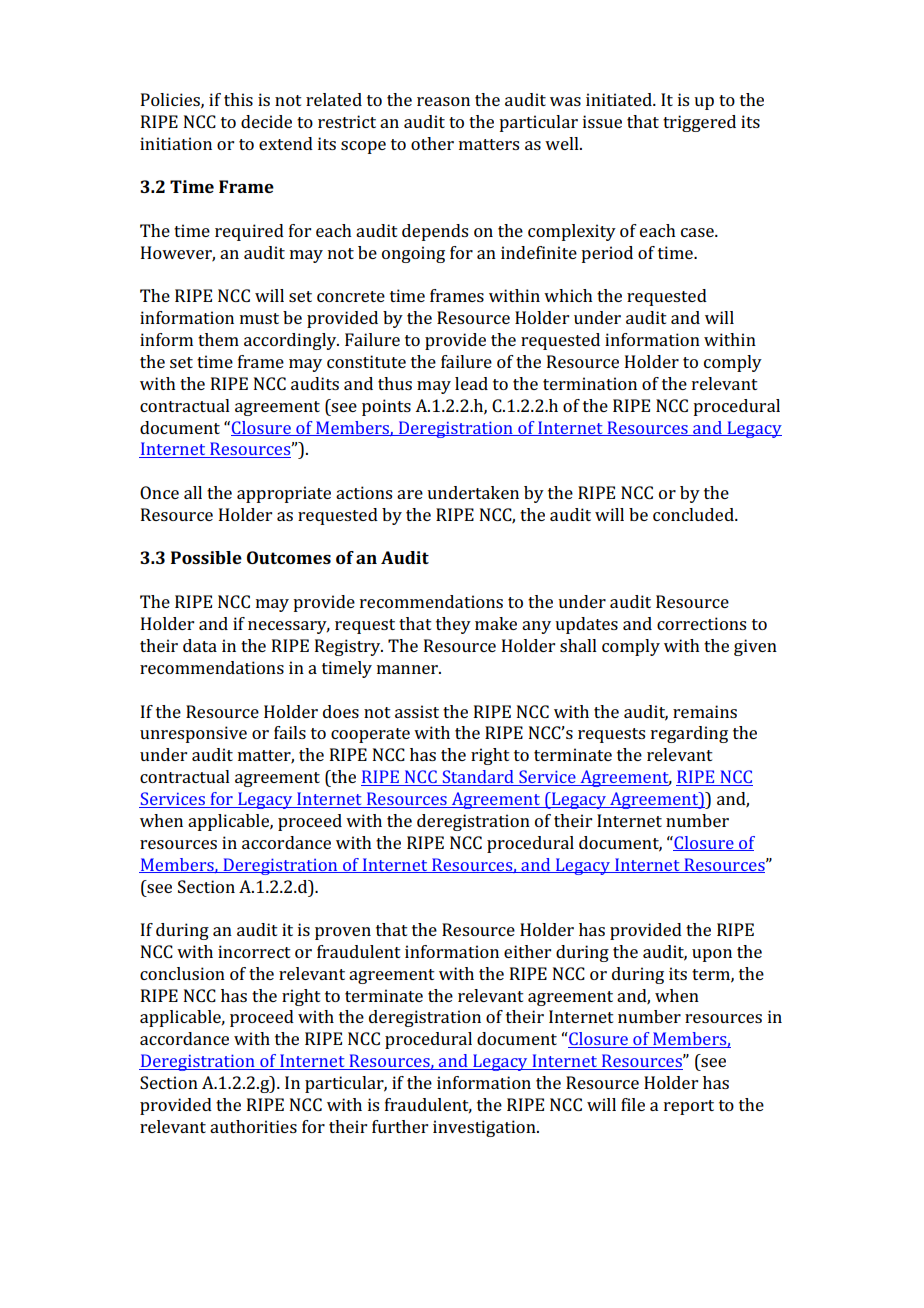  I want to click on this, so click(238, 99).
